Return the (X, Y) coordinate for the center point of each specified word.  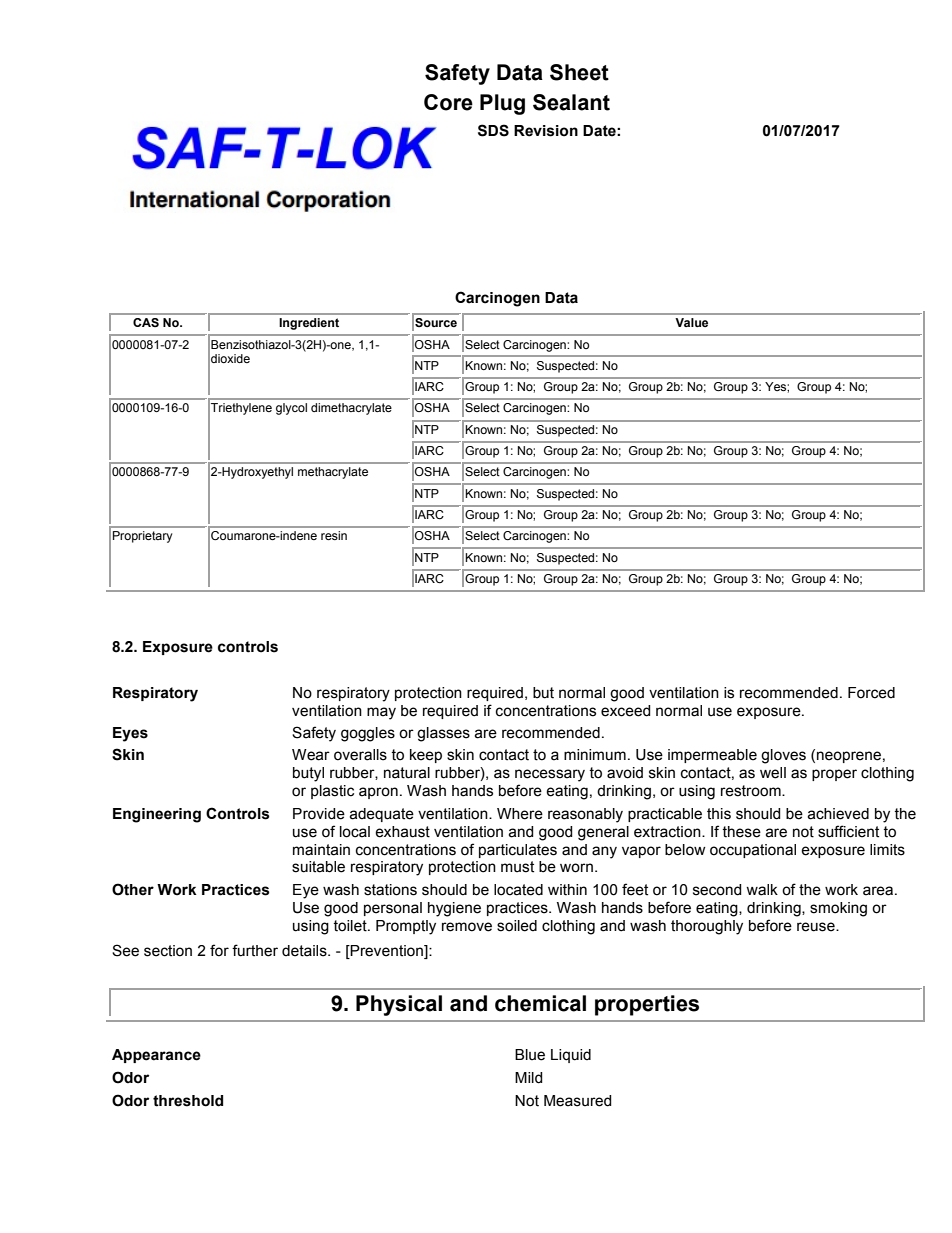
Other (133, 889)
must (517, 867)
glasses (443, 734)
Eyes (130, 734)
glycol (291, 409)
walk (762, 890)
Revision (546, 131)
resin (334, 535)
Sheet (579, 72)
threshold (188, 1101)
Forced (871, 693)
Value (691, 322)
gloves (783, 756)
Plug (502, 104)
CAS (146, 322)
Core (448, 102)
